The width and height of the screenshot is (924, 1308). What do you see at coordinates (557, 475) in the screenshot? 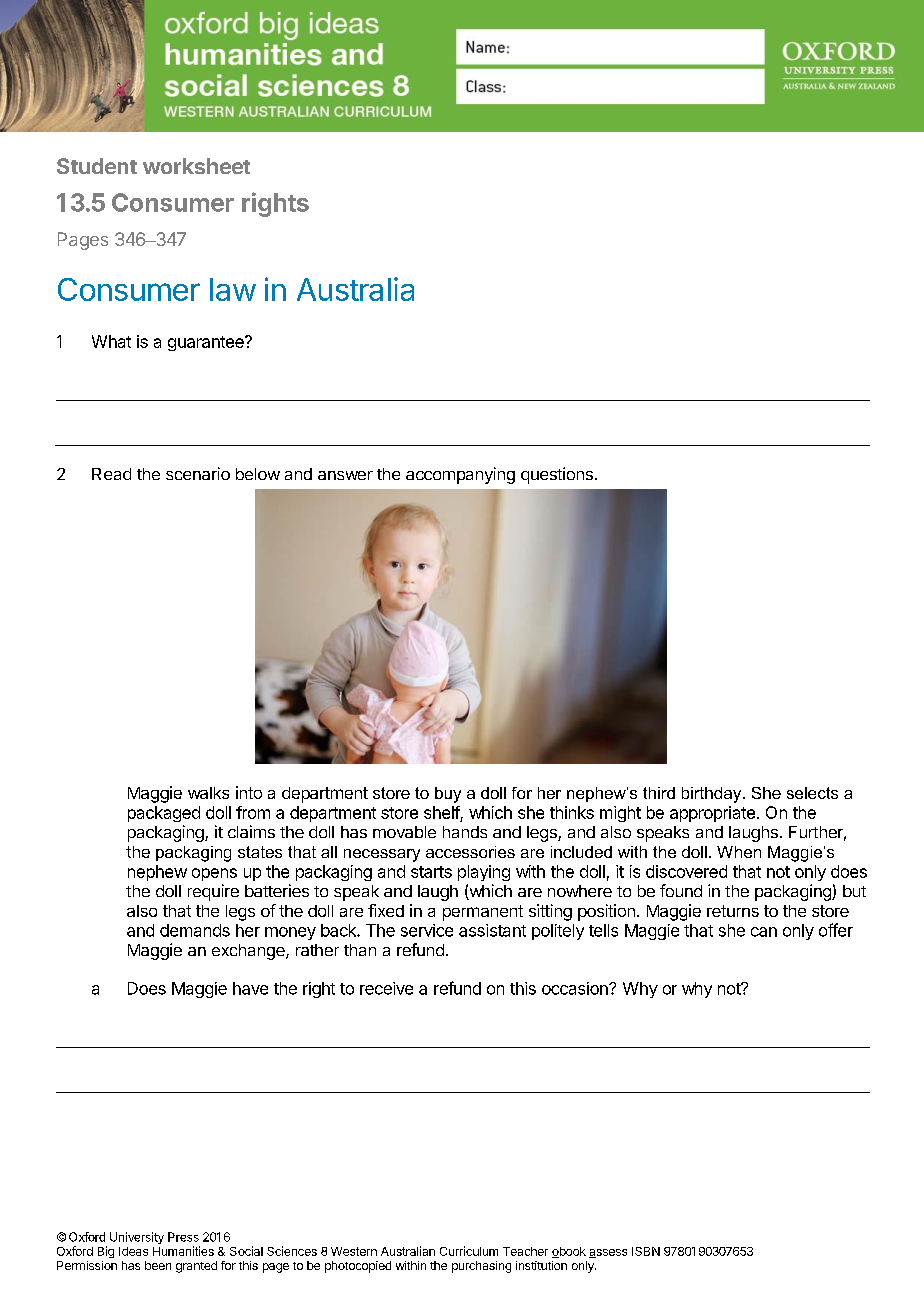
I see `questions` at bounding box center [557, 475].
